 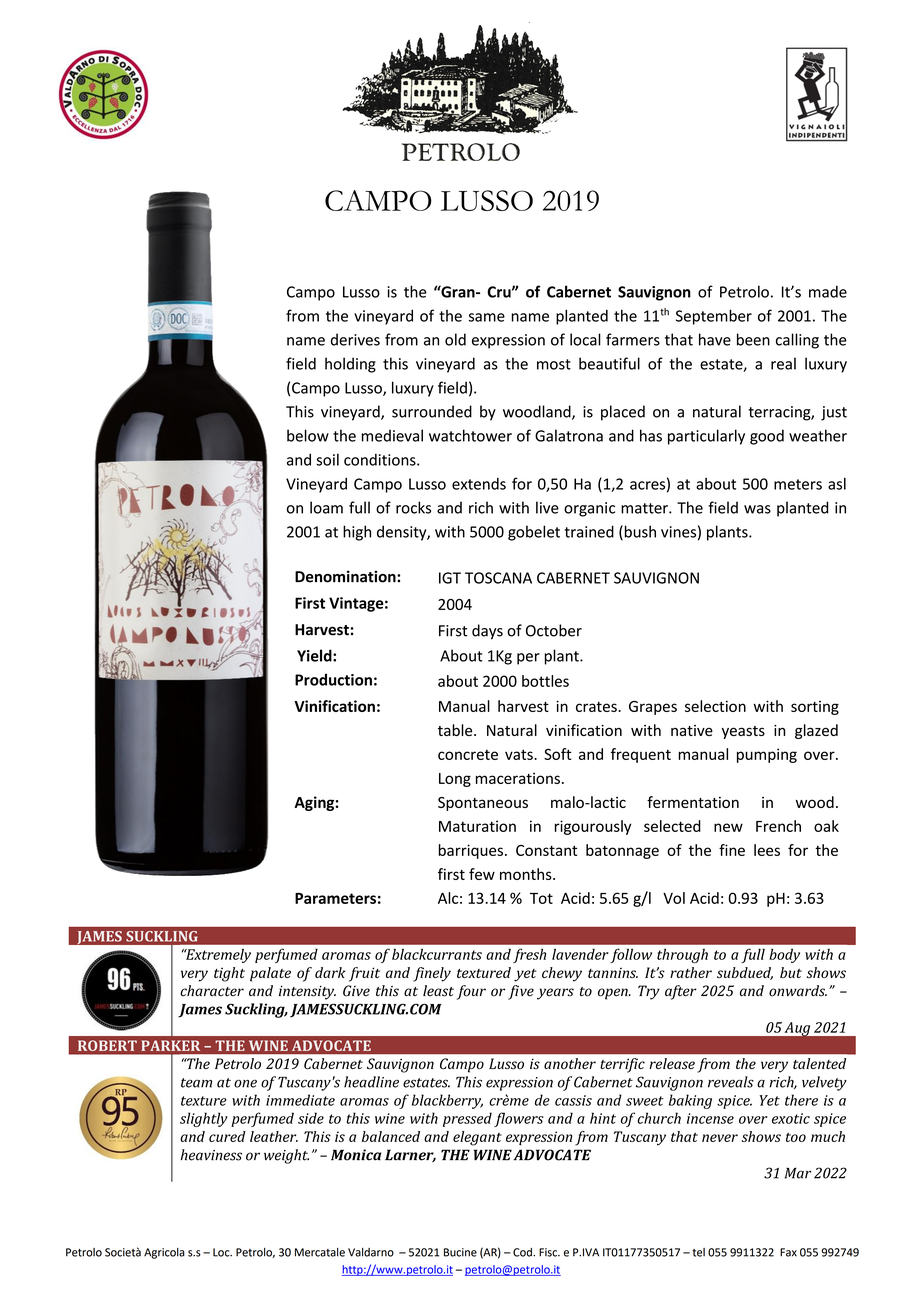 I want to click on Production, so click(x=333, y=679).
